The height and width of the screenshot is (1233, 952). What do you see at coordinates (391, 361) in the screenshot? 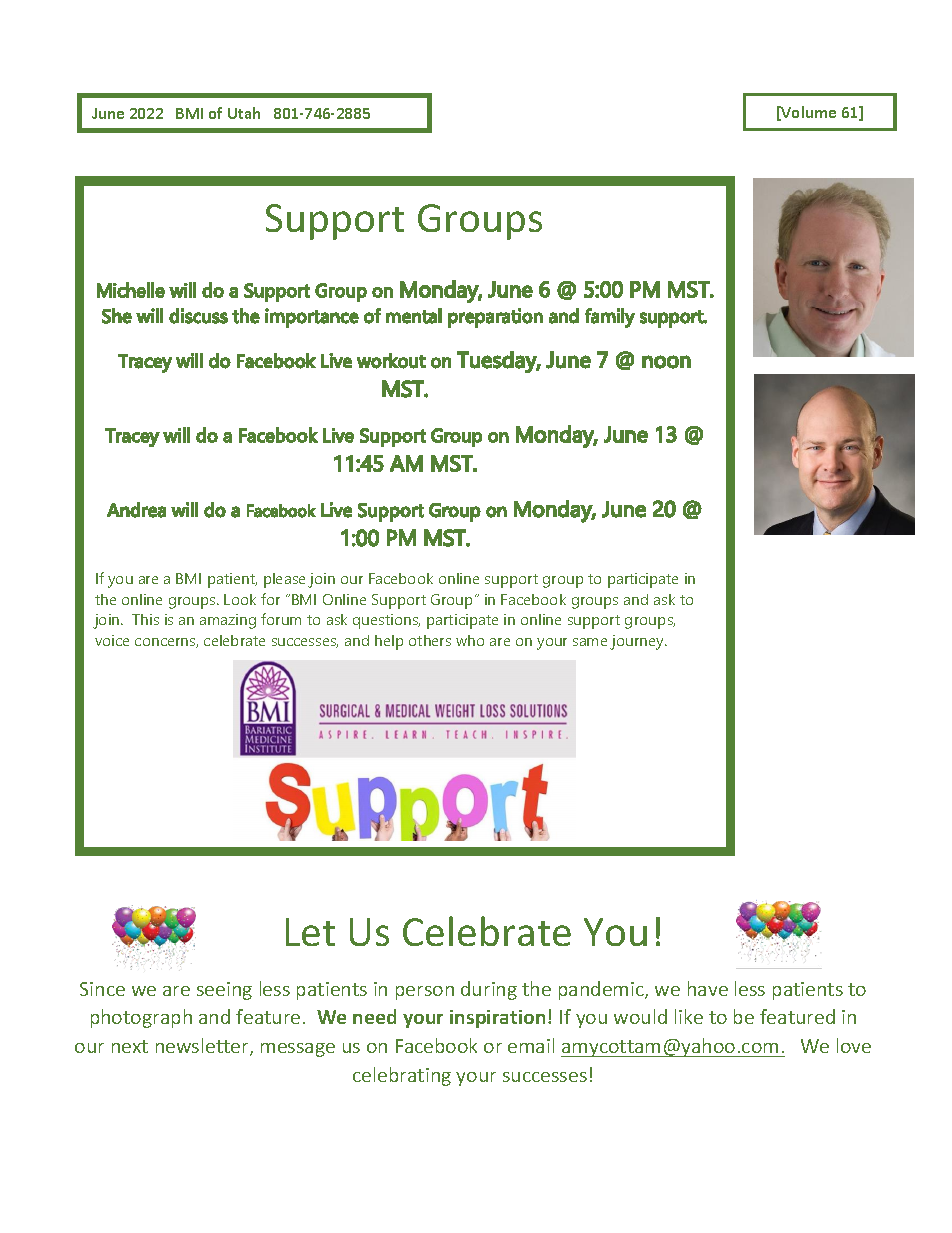
I see `workout` at bounding box center [391, 361].
